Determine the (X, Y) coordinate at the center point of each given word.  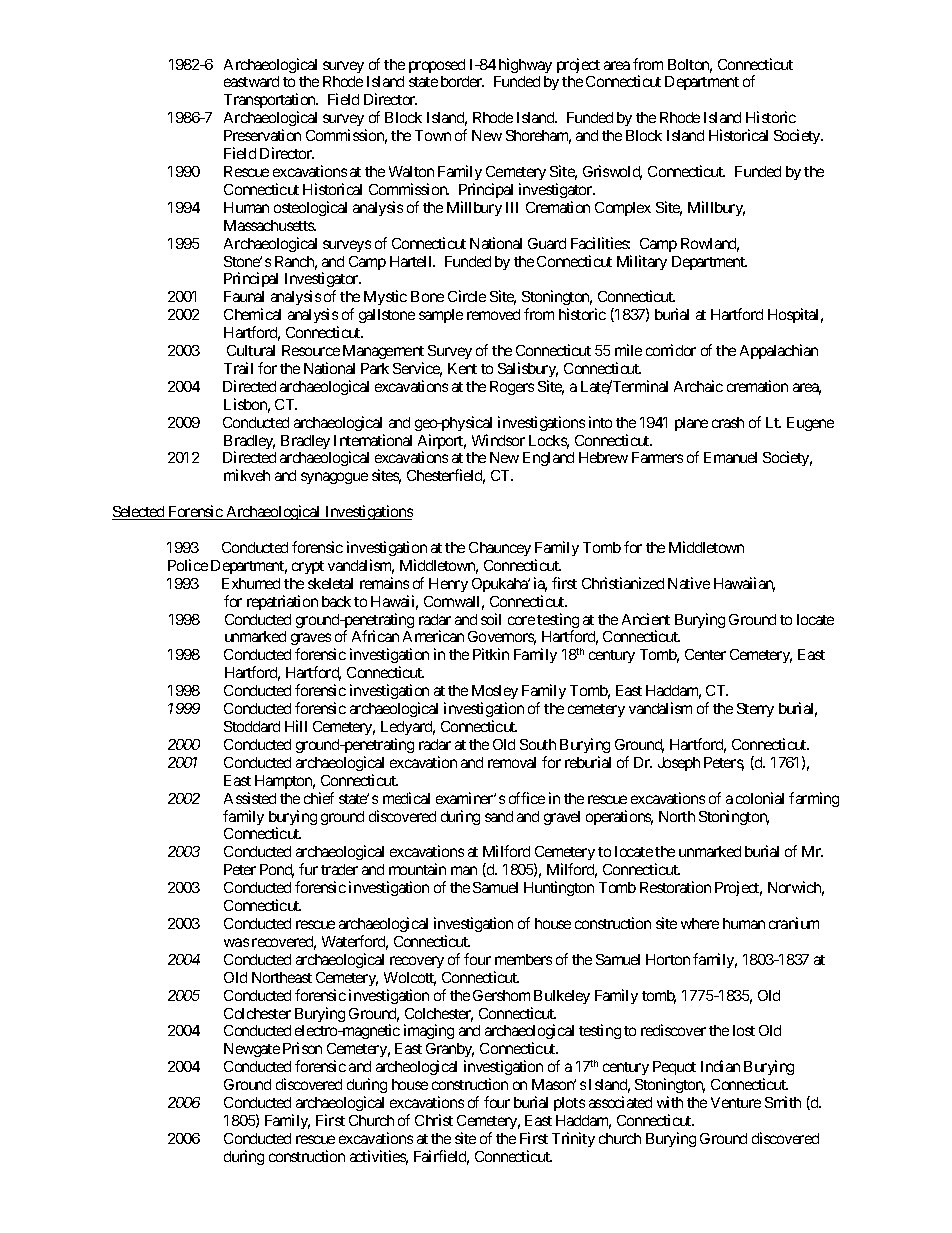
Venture (736, 1102)
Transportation (271, 102)
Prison (302, 1048)
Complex (623, 209)
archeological (416, 1067)
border (462, 81)
